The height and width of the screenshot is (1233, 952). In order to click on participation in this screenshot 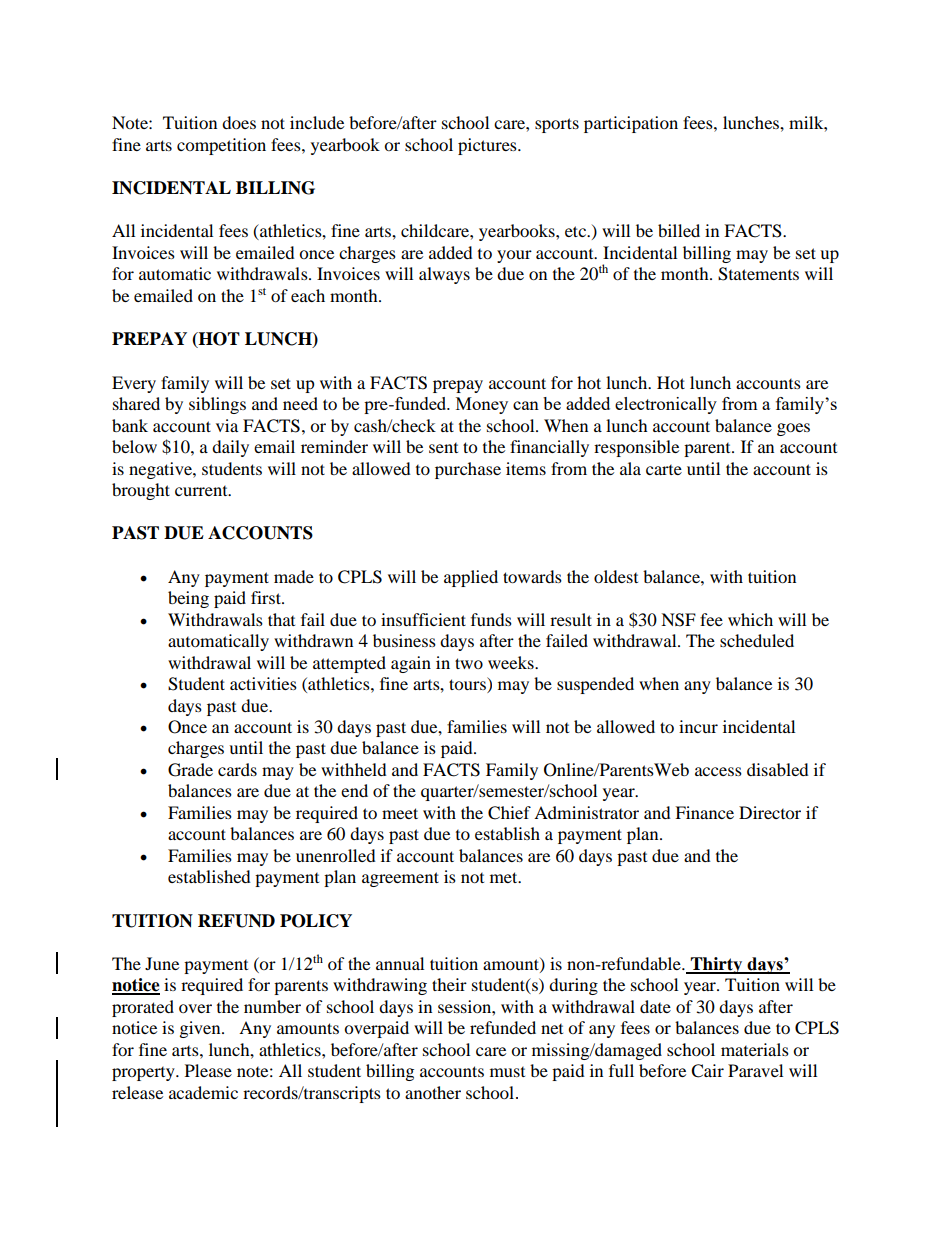, I will do `click(631, 124)`.
